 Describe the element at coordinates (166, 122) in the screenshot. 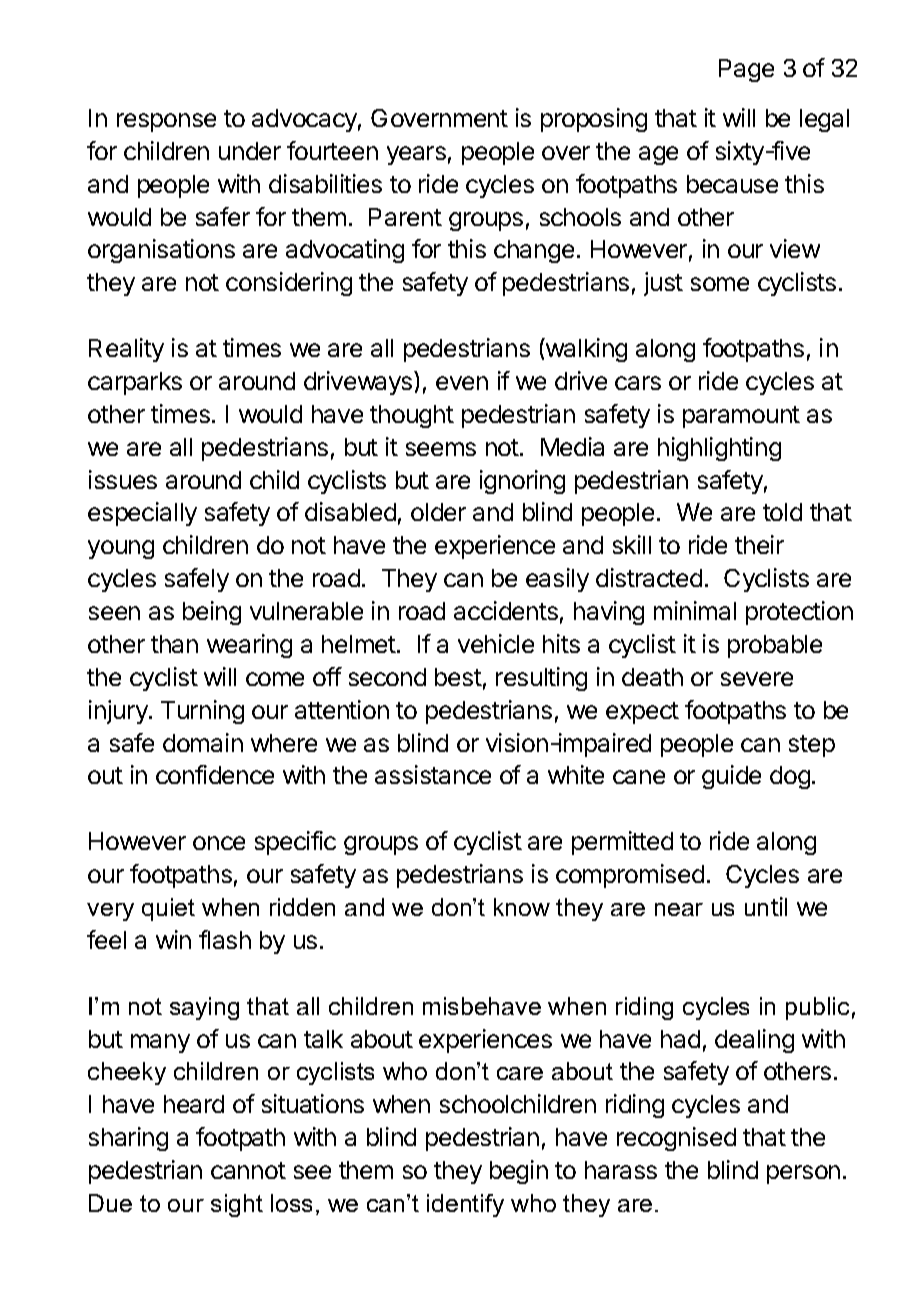

I see `response` at that location.
